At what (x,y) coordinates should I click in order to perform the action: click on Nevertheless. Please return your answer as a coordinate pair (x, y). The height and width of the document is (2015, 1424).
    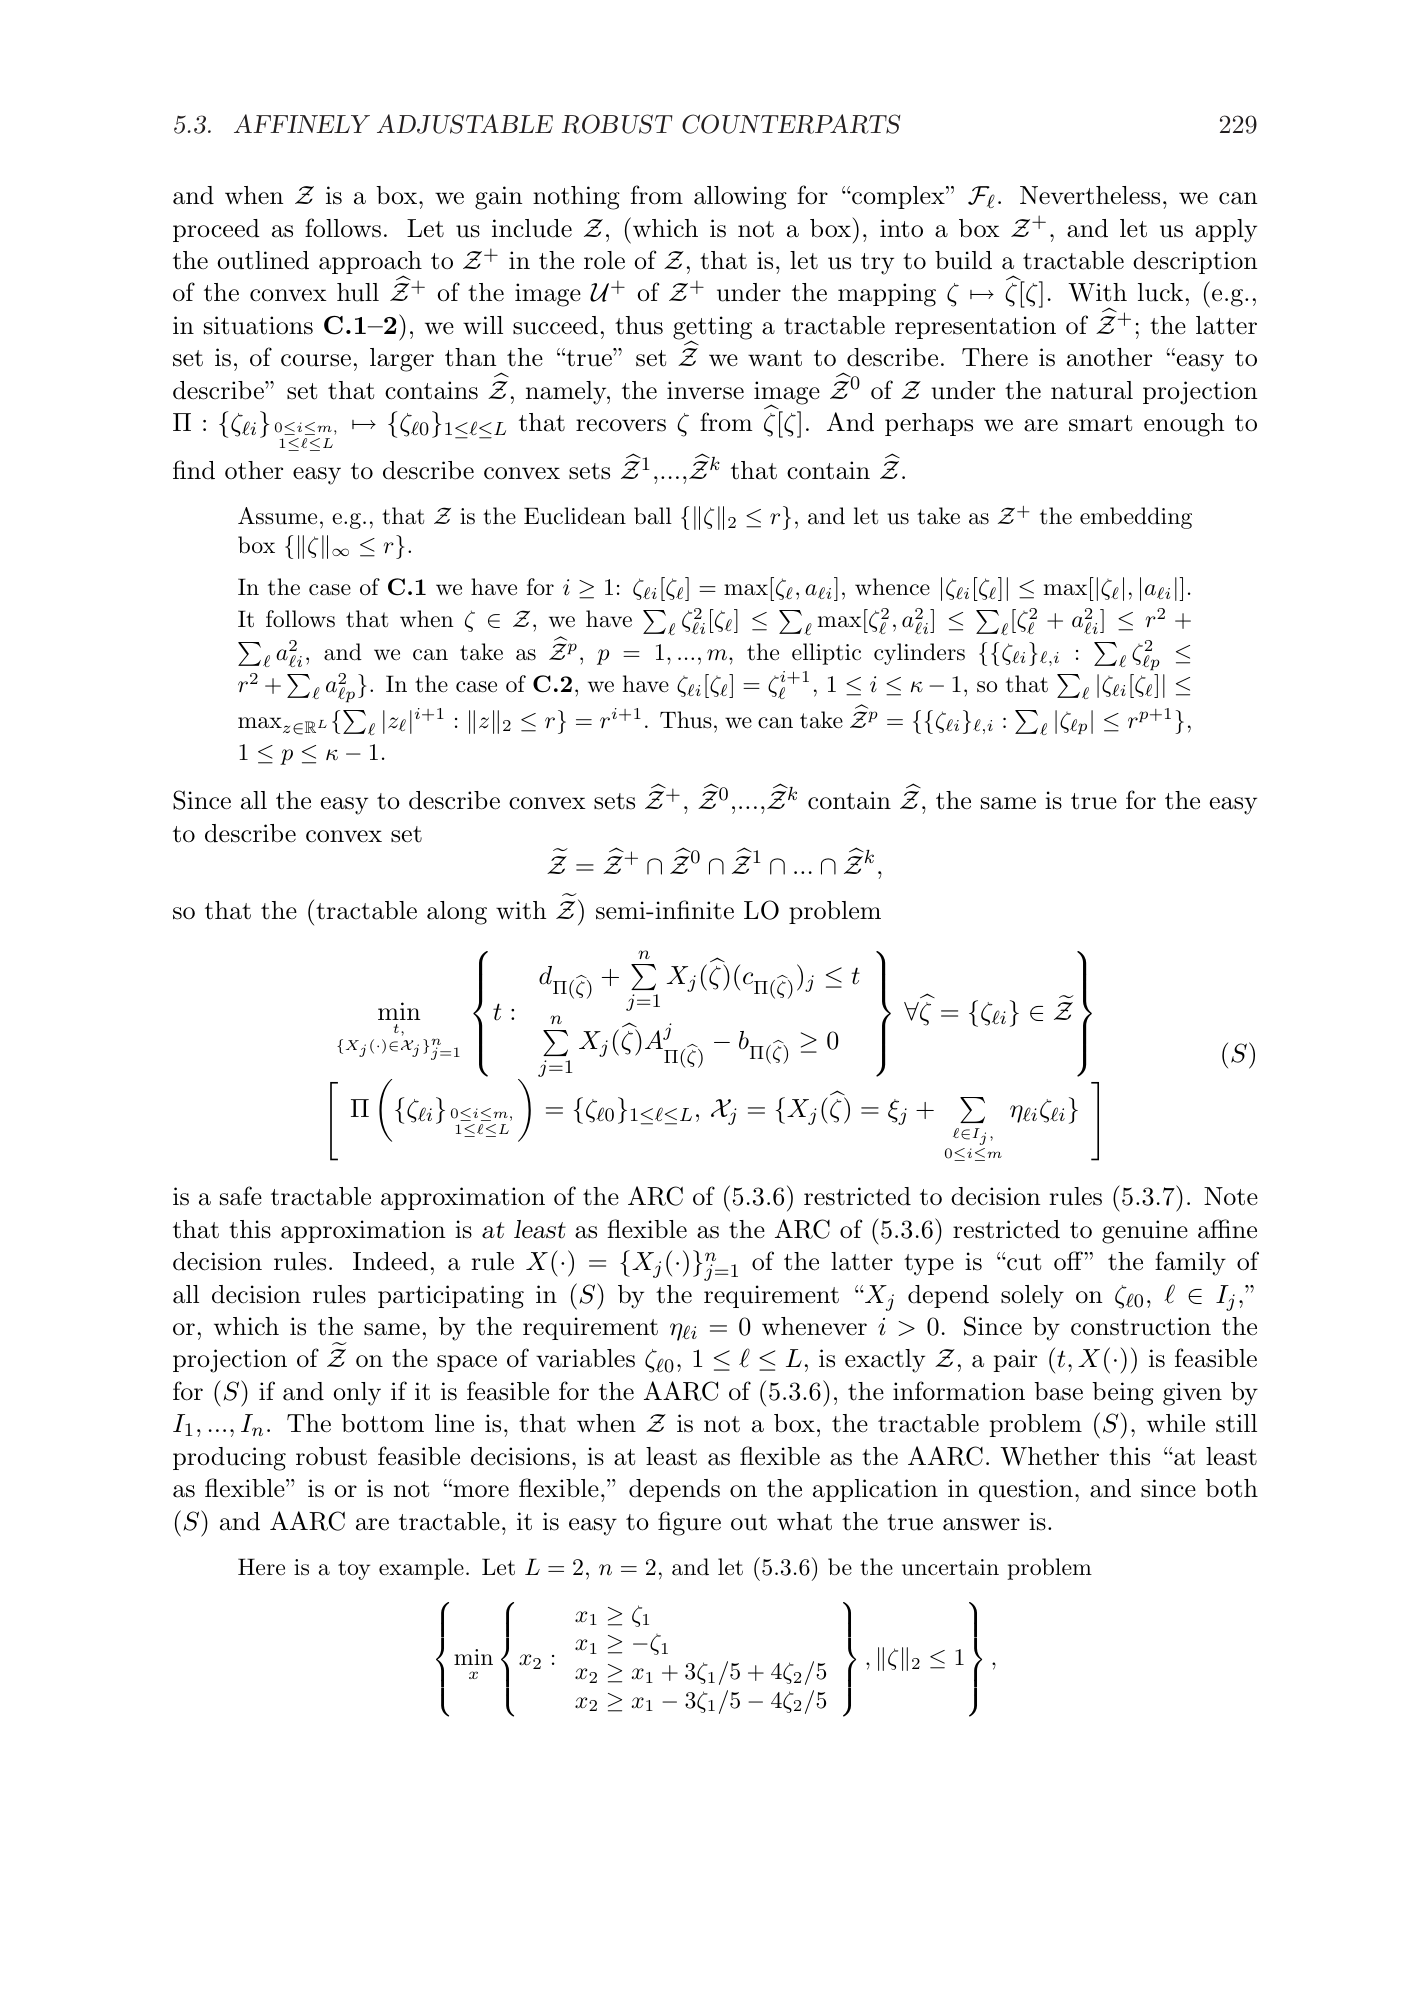
    Looking at the image, I should click on (1090, 195).
